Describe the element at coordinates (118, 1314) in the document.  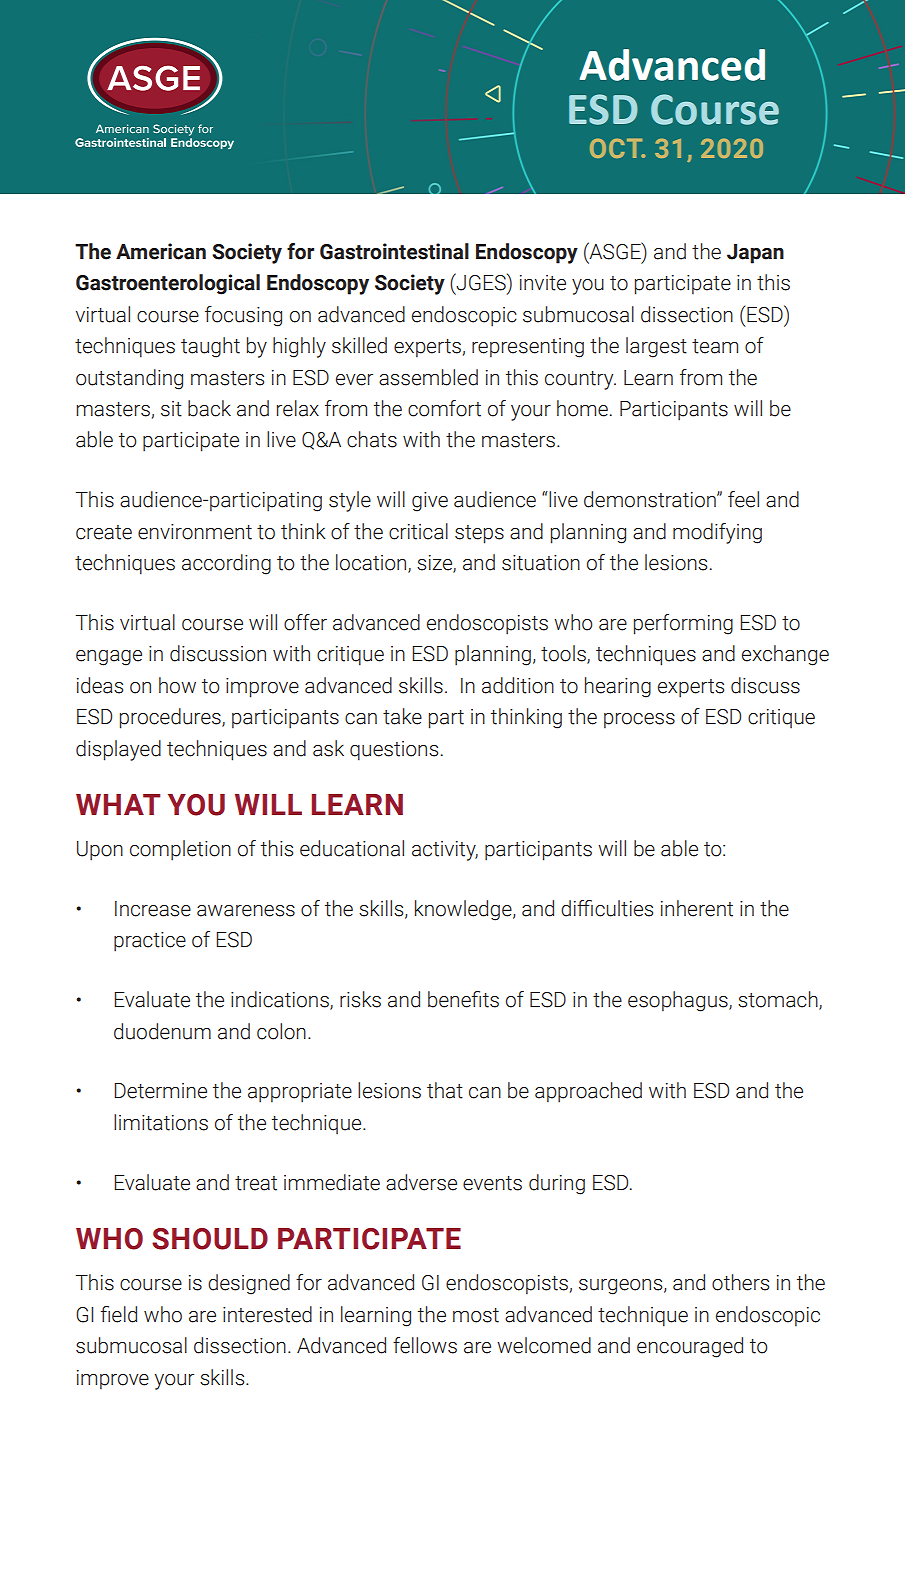
I see `field` at that location.
